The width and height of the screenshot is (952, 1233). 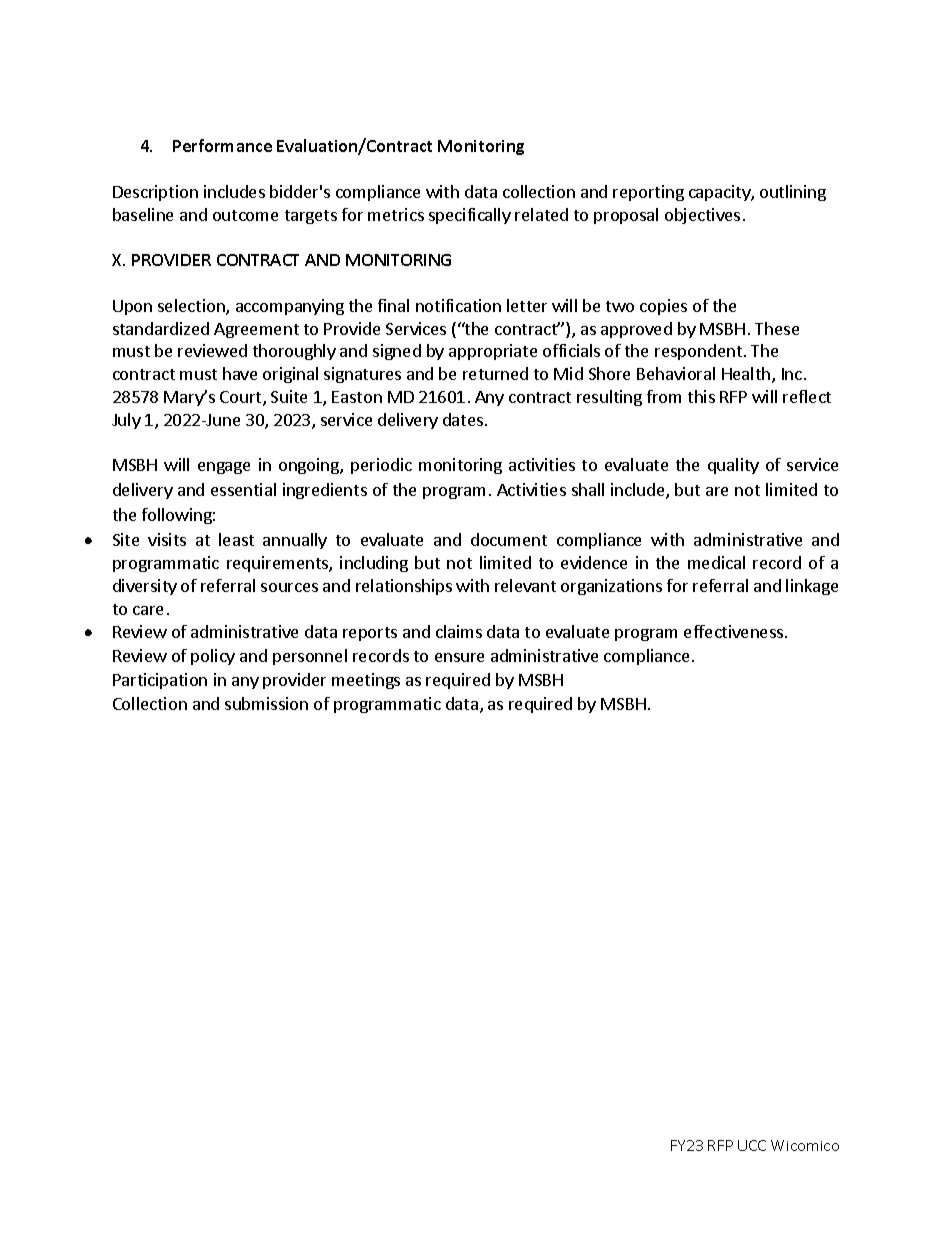 I want to click on objectives, so click(x=702, y=216).
